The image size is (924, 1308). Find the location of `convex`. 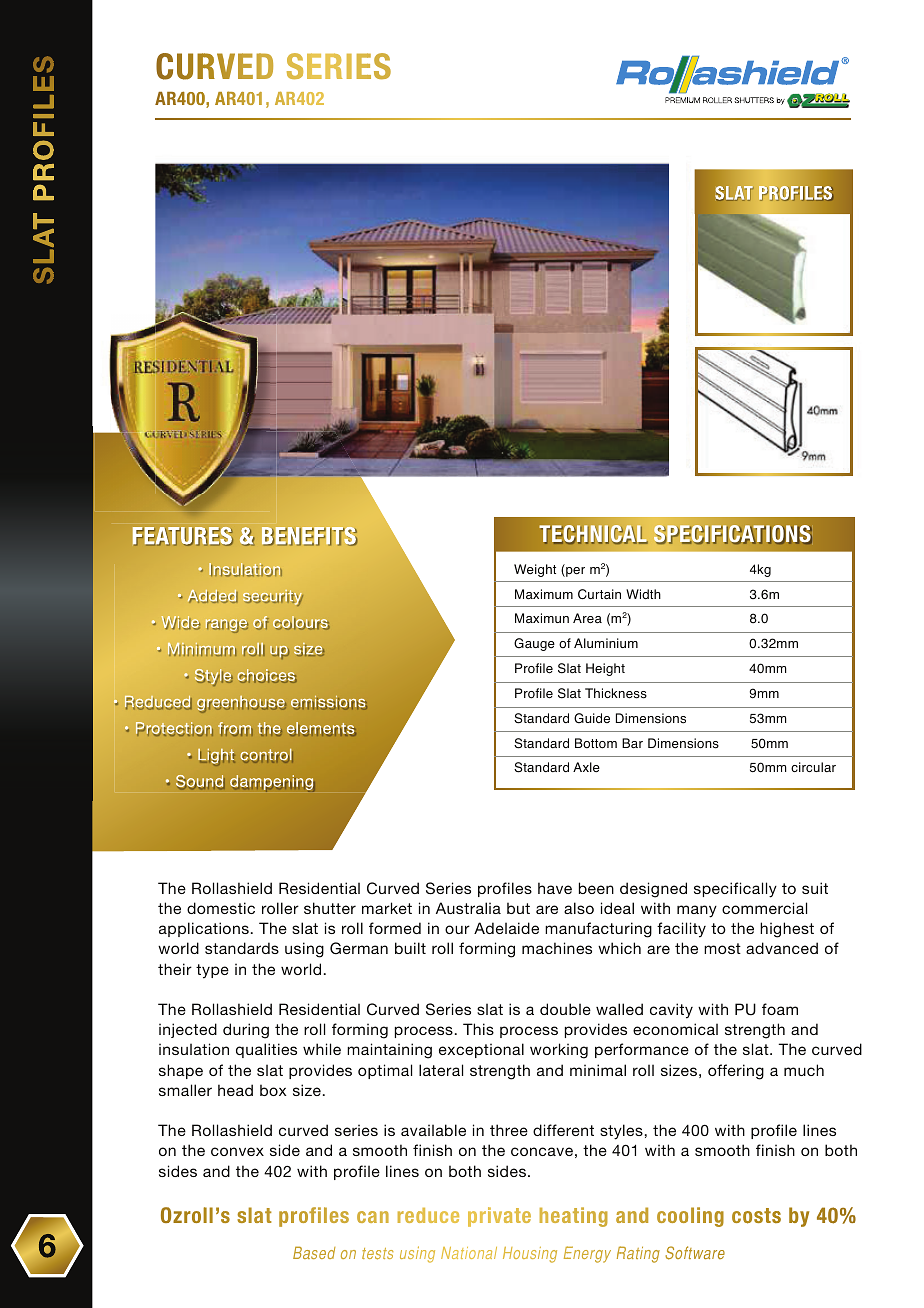

convex is located at coordinates (237, 1151).
